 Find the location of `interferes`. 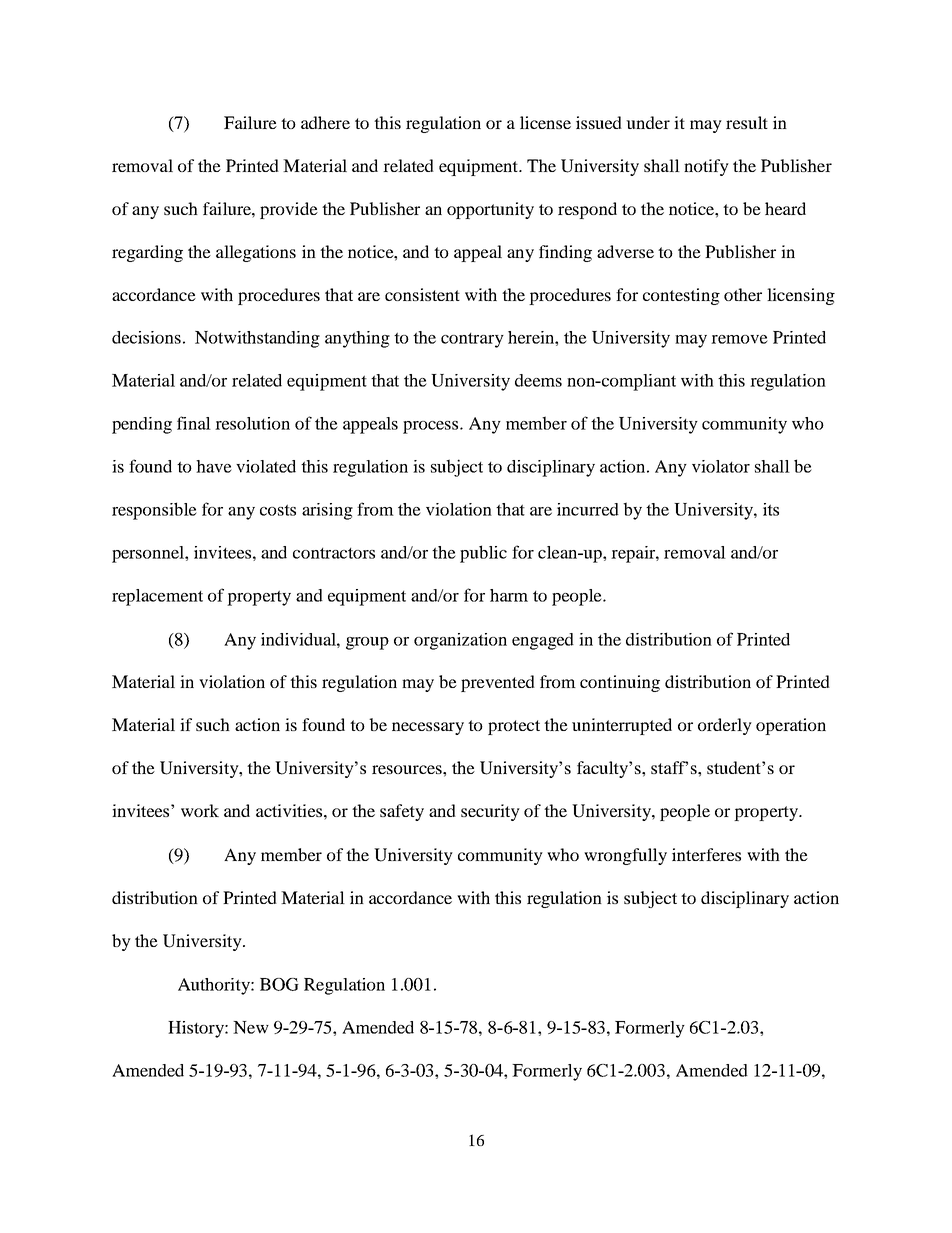

interferes is located at coordinates (706, 854).
